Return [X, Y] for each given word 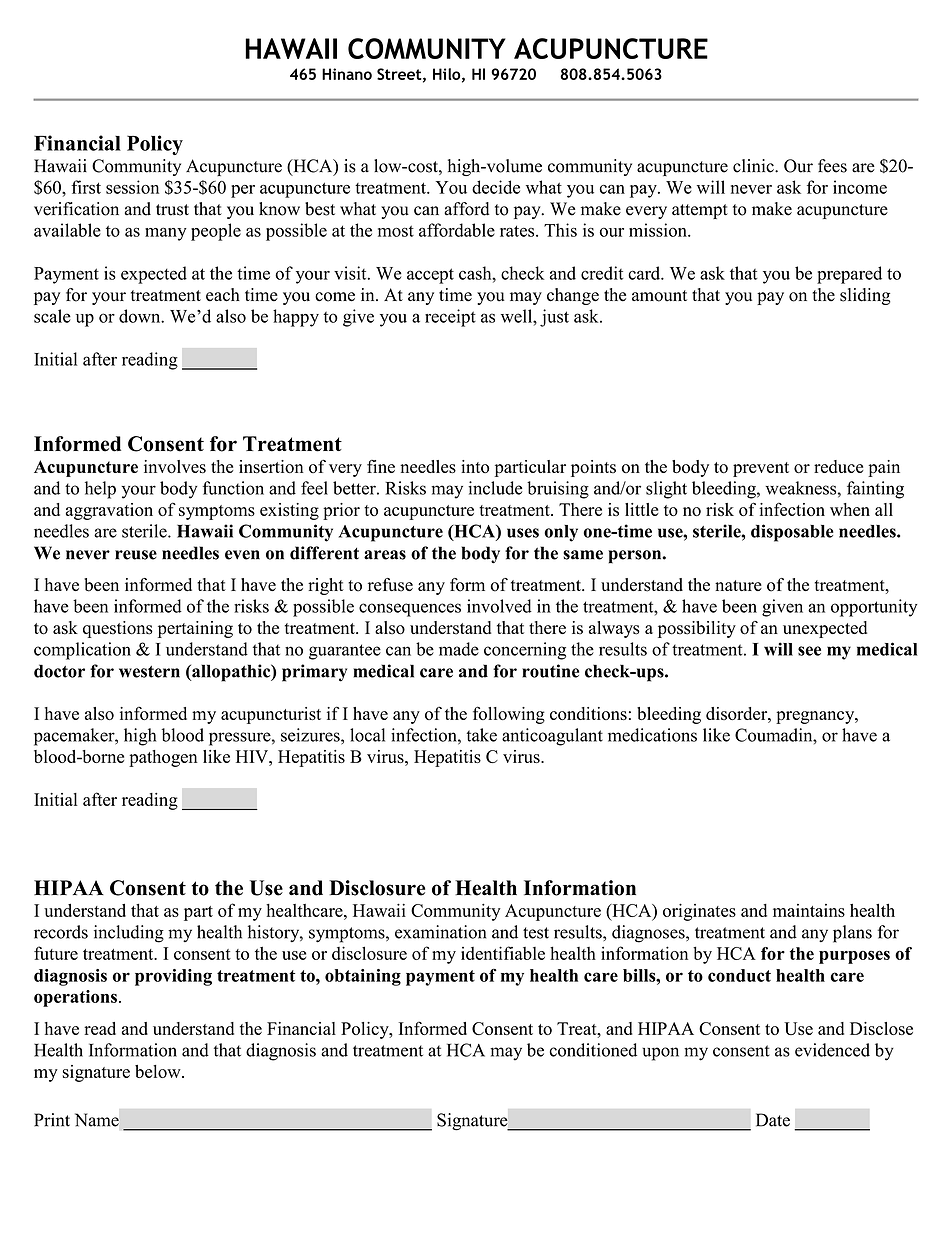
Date [773, 1120]
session [132, 187]
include [495, 488]
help [100, 490]
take [481, 735]
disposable [792, 533]
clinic [754, 166]
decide [496, 187]
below [159, 1071]
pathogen [163, 758]
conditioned [593, 1050]
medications [652, 735]
